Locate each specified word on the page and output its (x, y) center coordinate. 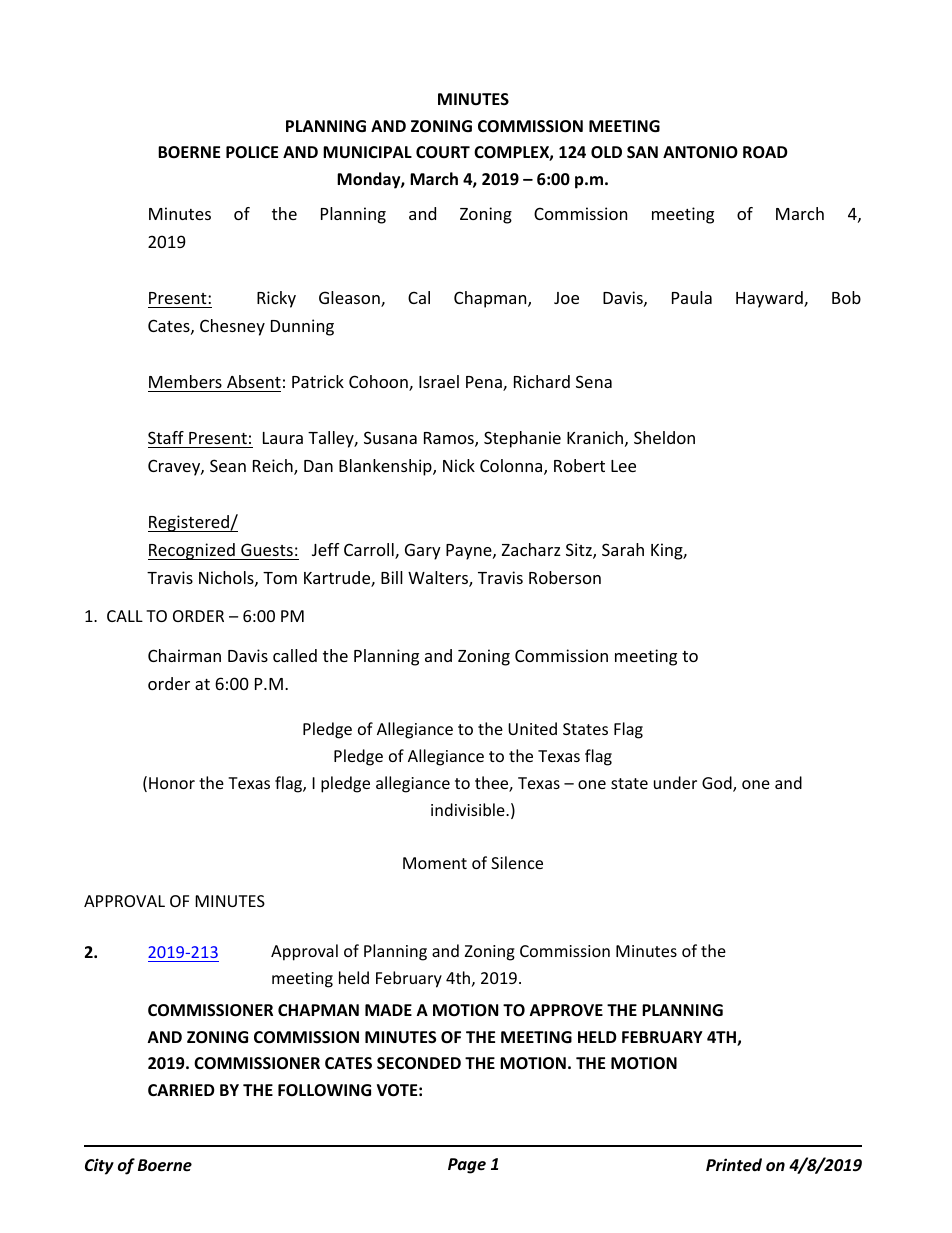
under (675, 782)
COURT (443, 152)
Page (467, 1166)
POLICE (252, 152)
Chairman (184, 655)
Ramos (450, 439)
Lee (623, 466)
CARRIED (181, 1090)
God (718, 784)
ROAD (765, 152)
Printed (734, 1164)
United (532, 728)
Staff (166, 437)
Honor (172, 783)
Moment (435, 863)
